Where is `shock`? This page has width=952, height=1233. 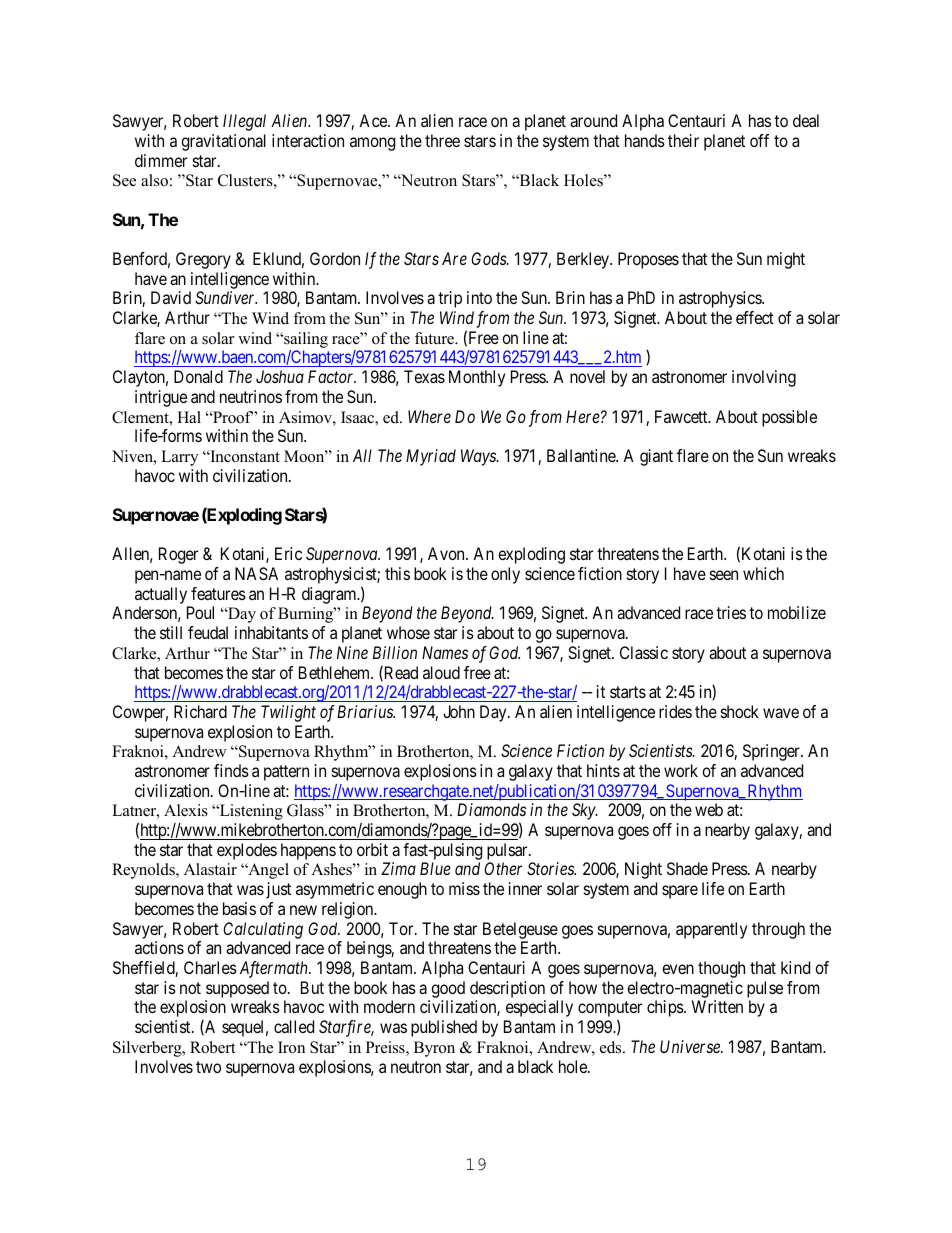
shock is located at coordinates (740, 711).
